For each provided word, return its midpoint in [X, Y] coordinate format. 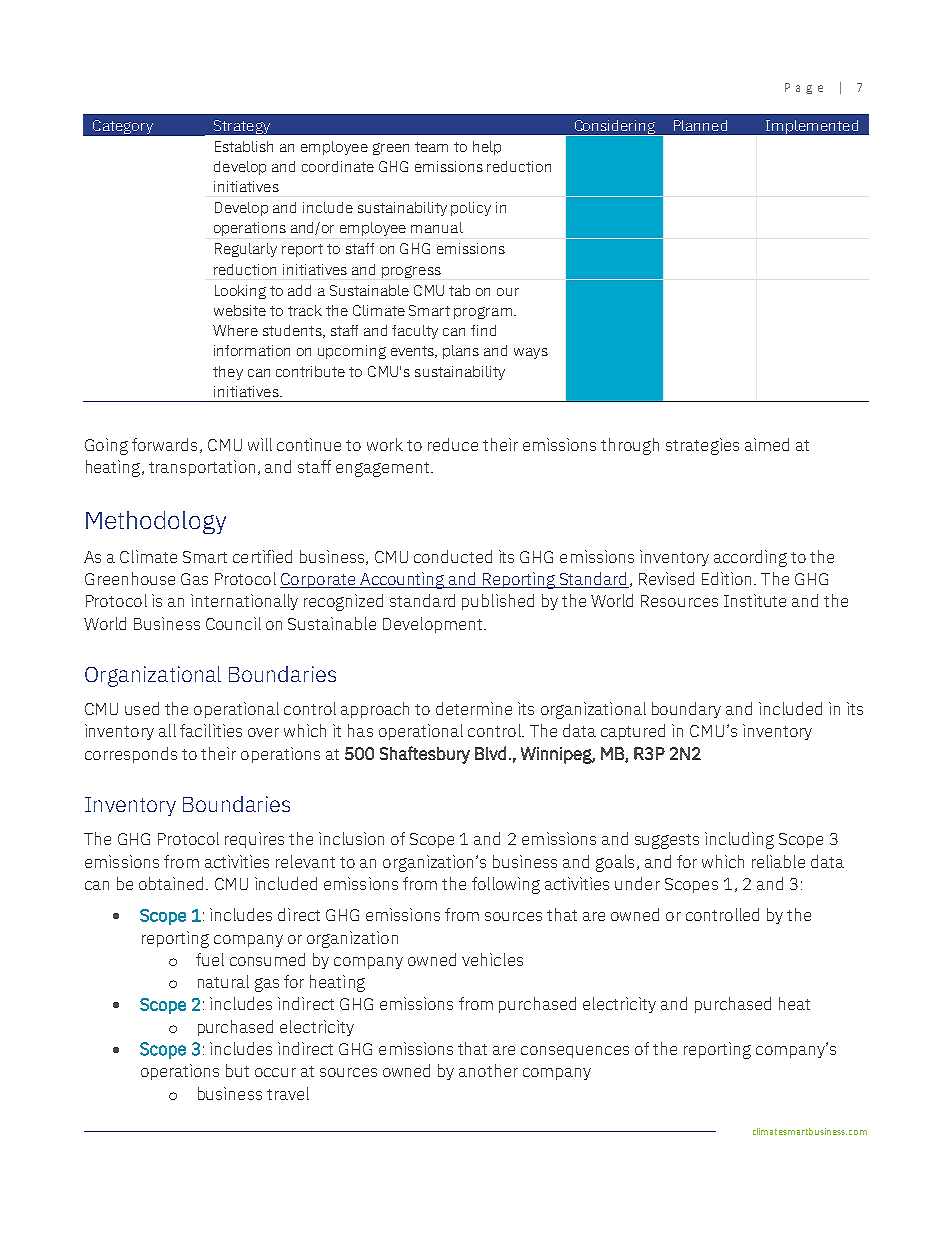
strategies [702, 446]
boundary [686, 710]
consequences [575, 1052]
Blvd [490, 753]
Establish [244, 146]
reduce [453, 444]
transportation [202, 468]
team [431, 147]
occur [275, 1072]
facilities [211, 730]
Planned [700, 125]
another [488, 1070]
